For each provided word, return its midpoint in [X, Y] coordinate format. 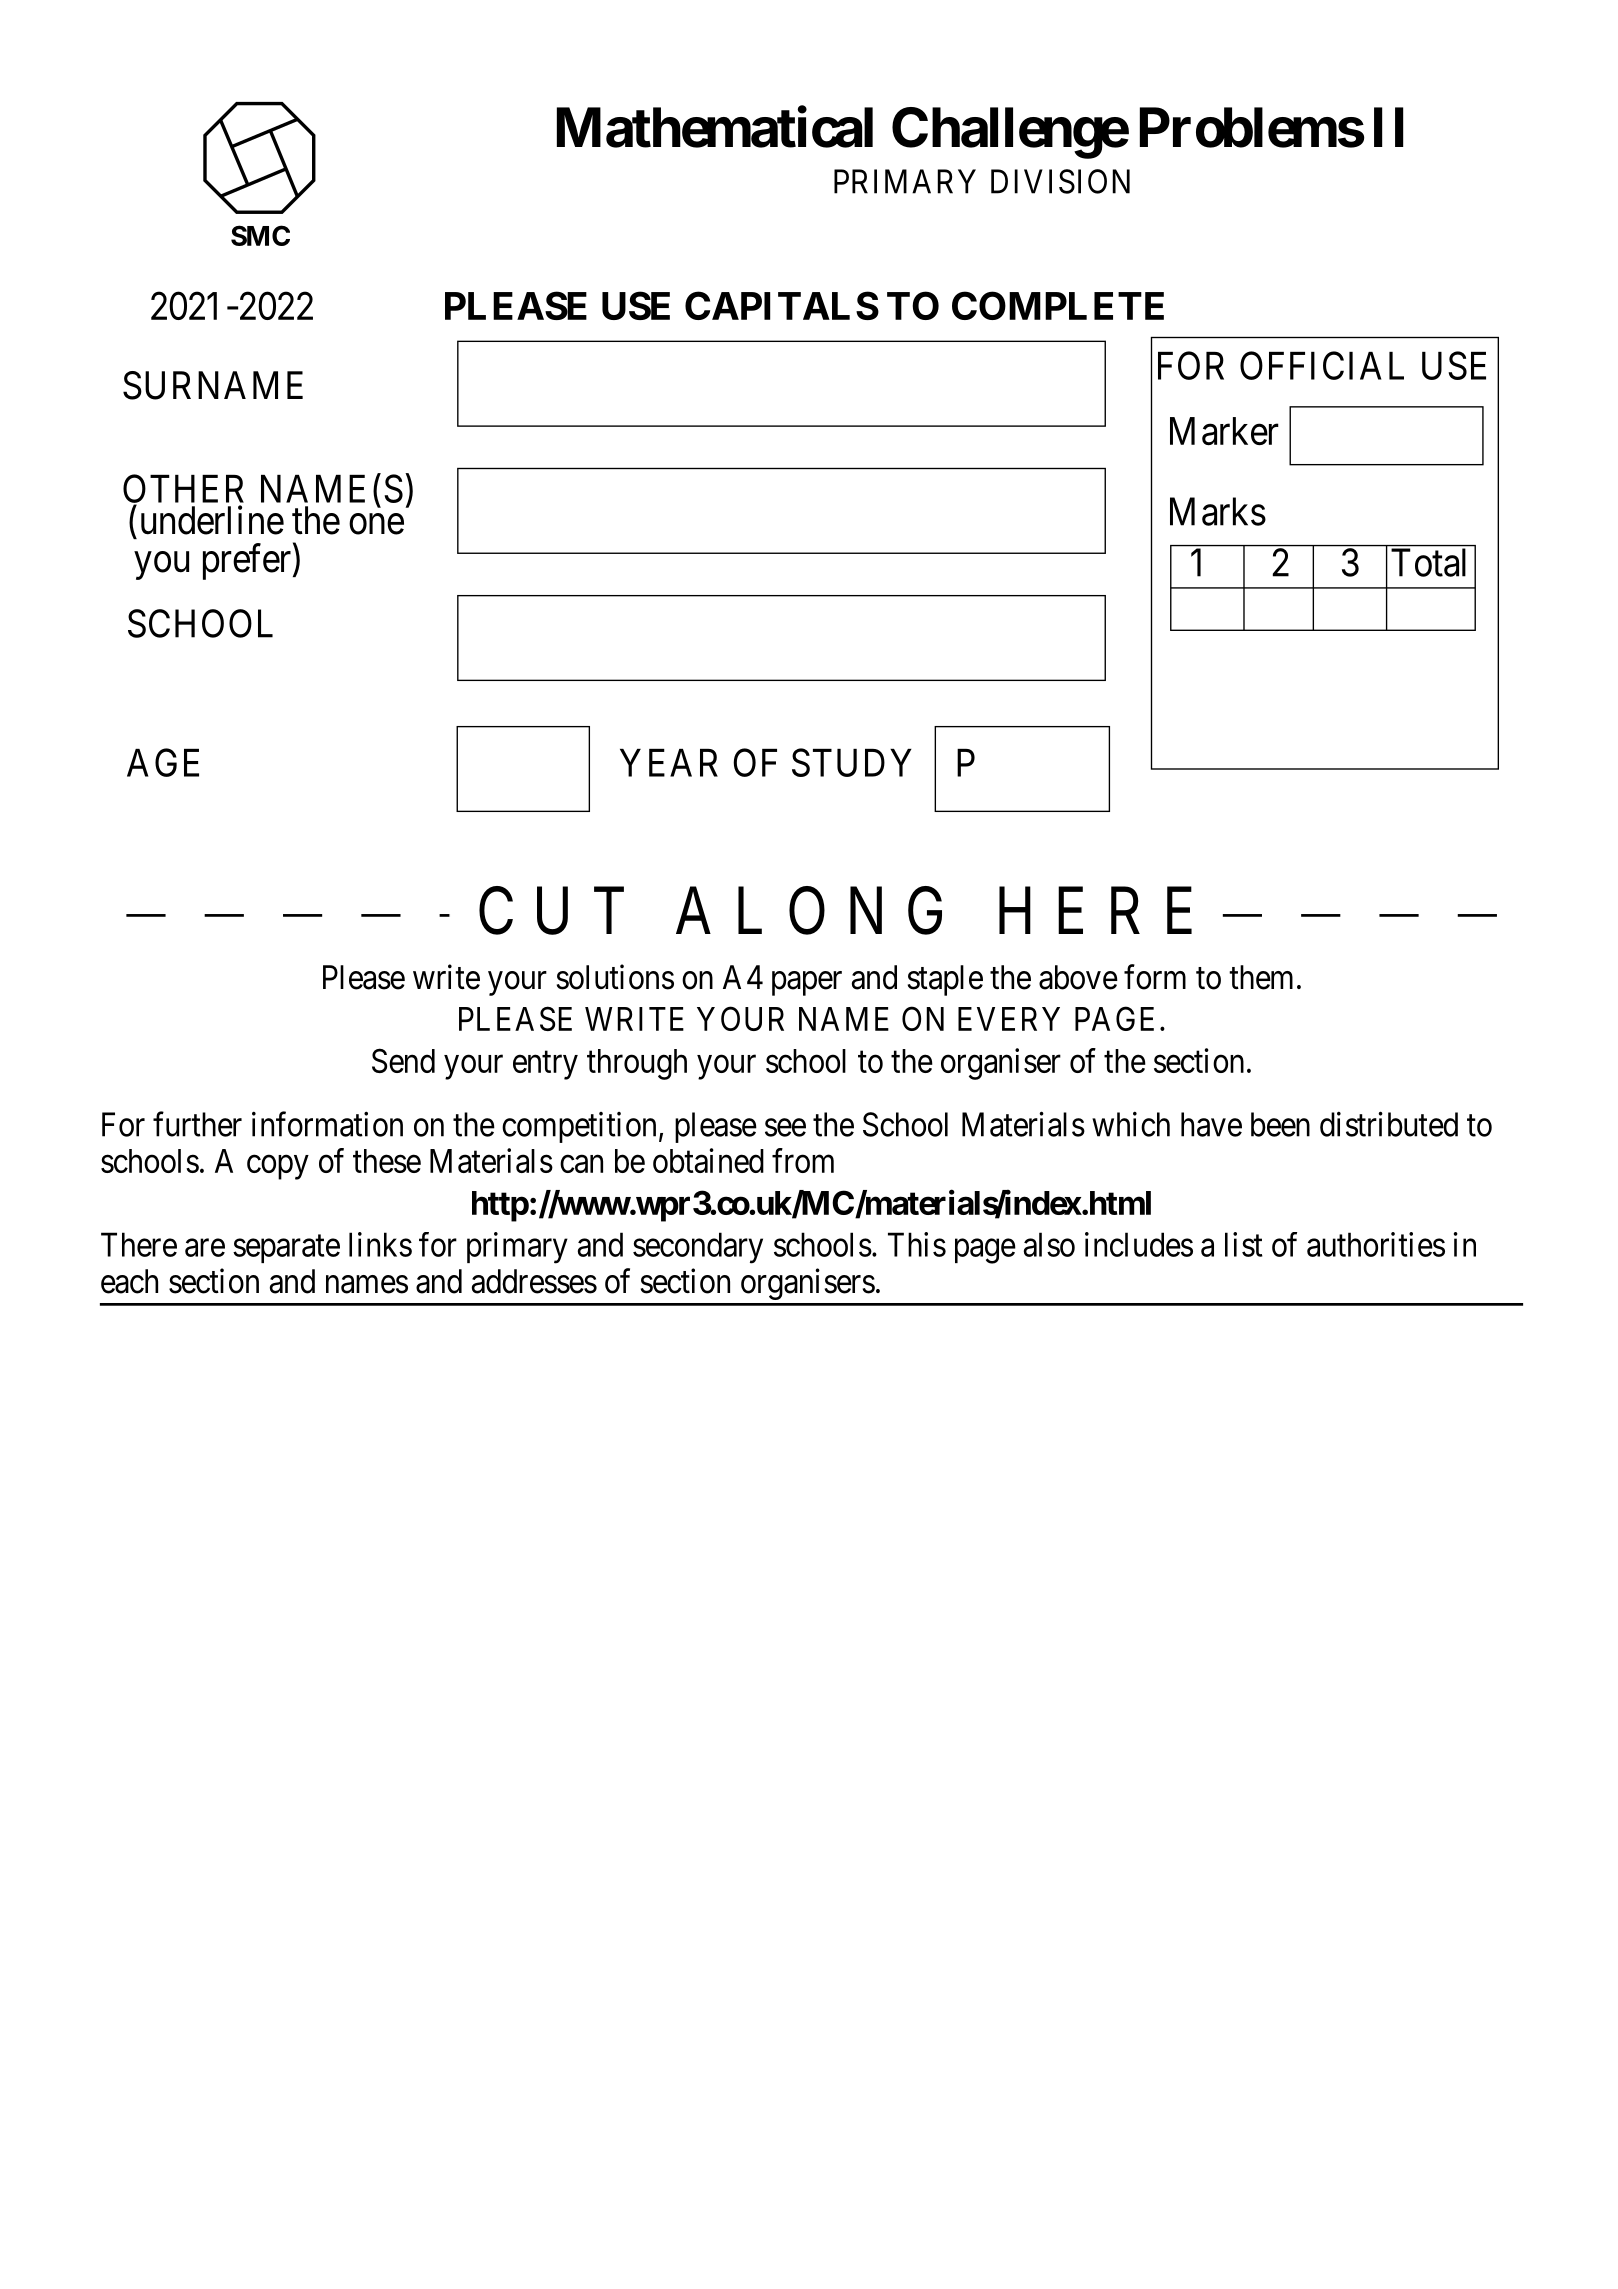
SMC [260, 235]
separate [286, 1249]
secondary [698, 1248]
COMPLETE [1058, 305]
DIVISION [1060, 181]
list [1244, 1244]
